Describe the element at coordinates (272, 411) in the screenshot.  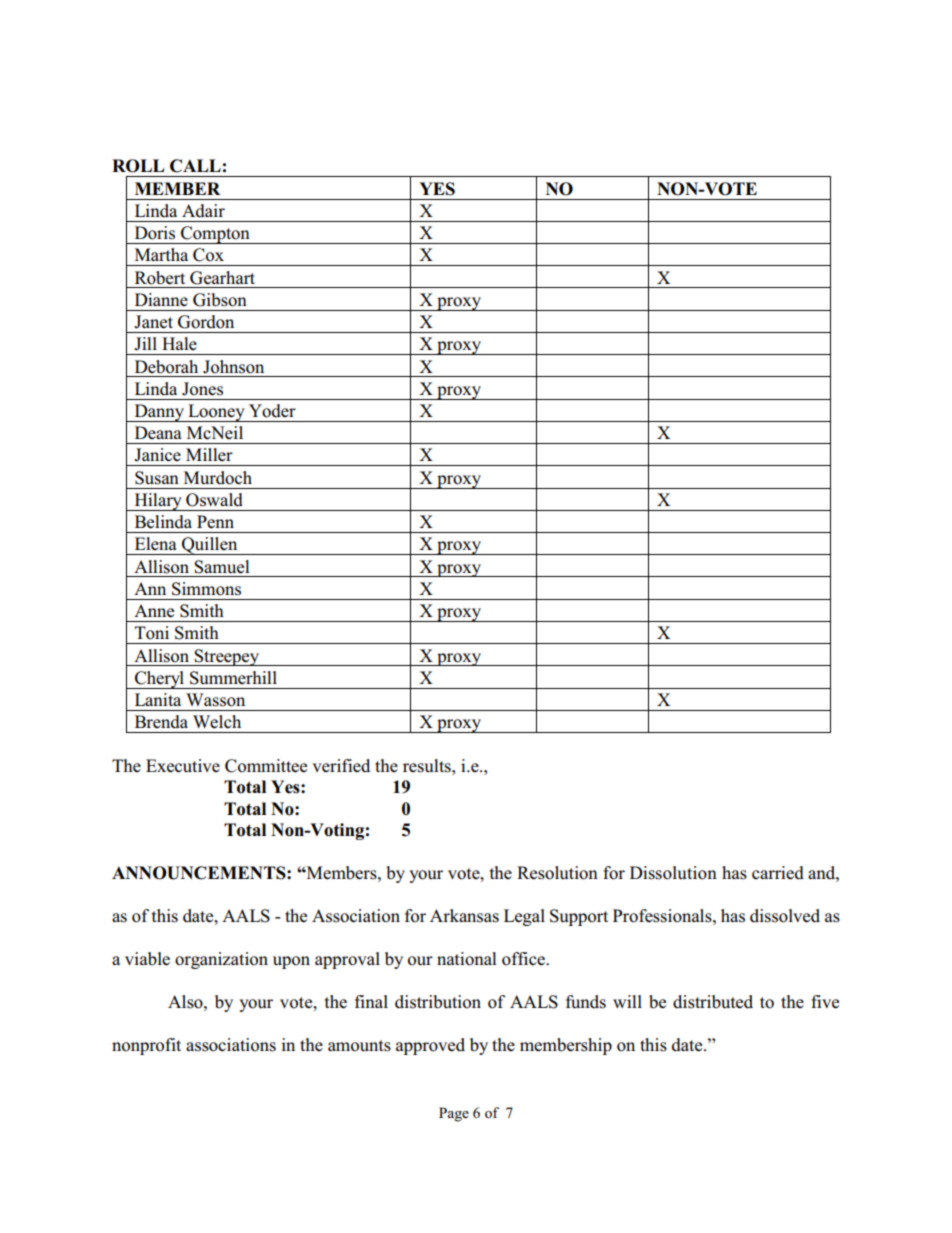
I see `Yoder` at that location.
